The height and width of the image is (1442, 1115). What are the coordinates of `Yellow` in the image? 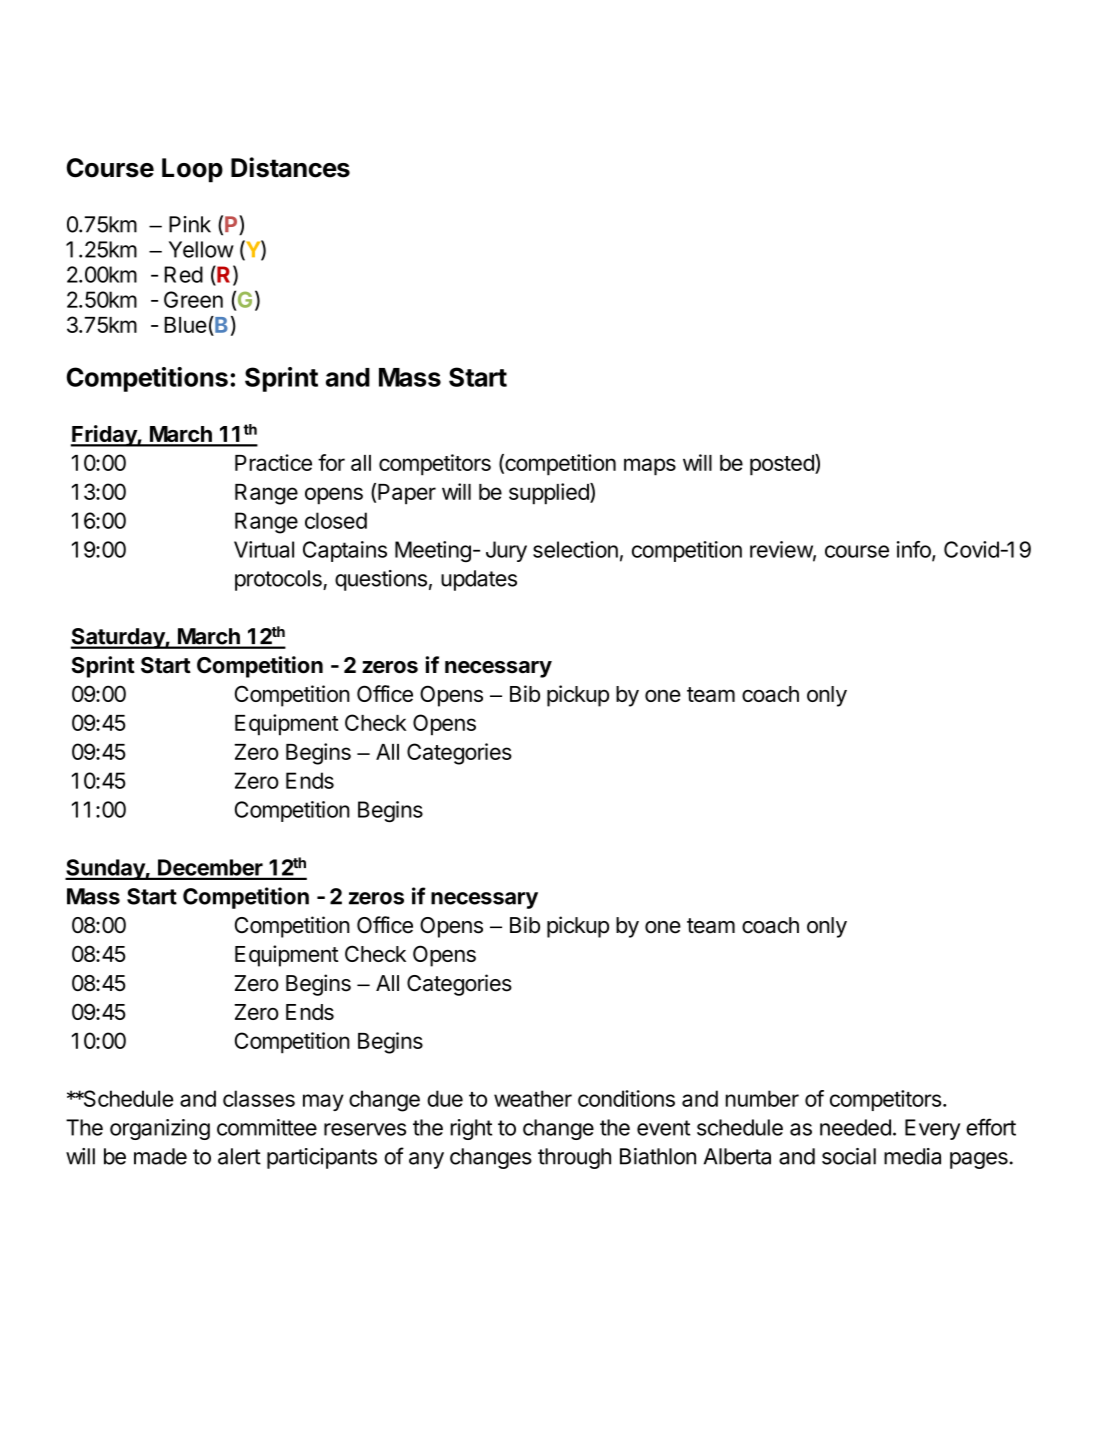 It's located at (201, 249).
